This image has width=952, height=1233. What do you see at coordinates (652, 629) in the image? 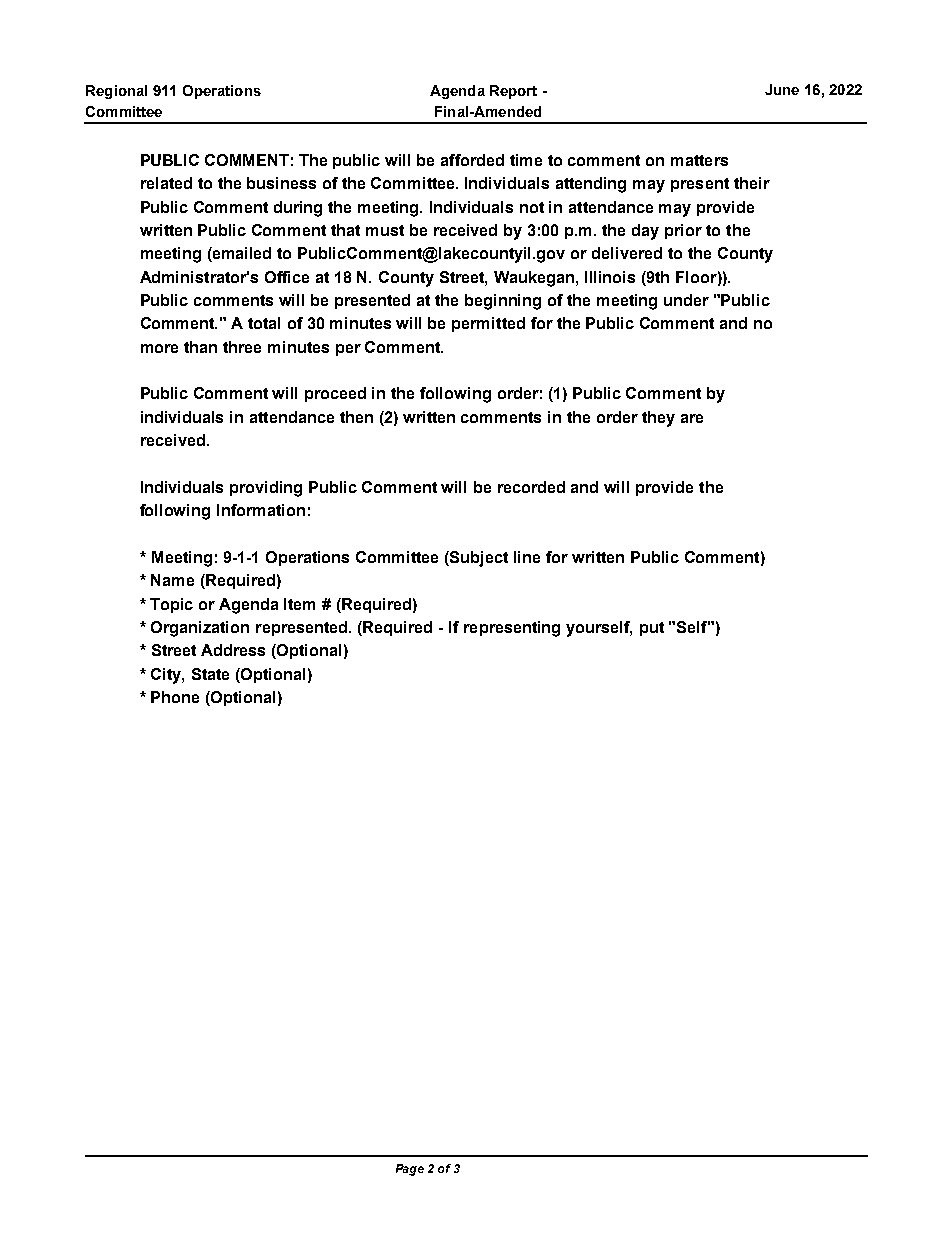
I see `put` at bounding box center [652, 629].
